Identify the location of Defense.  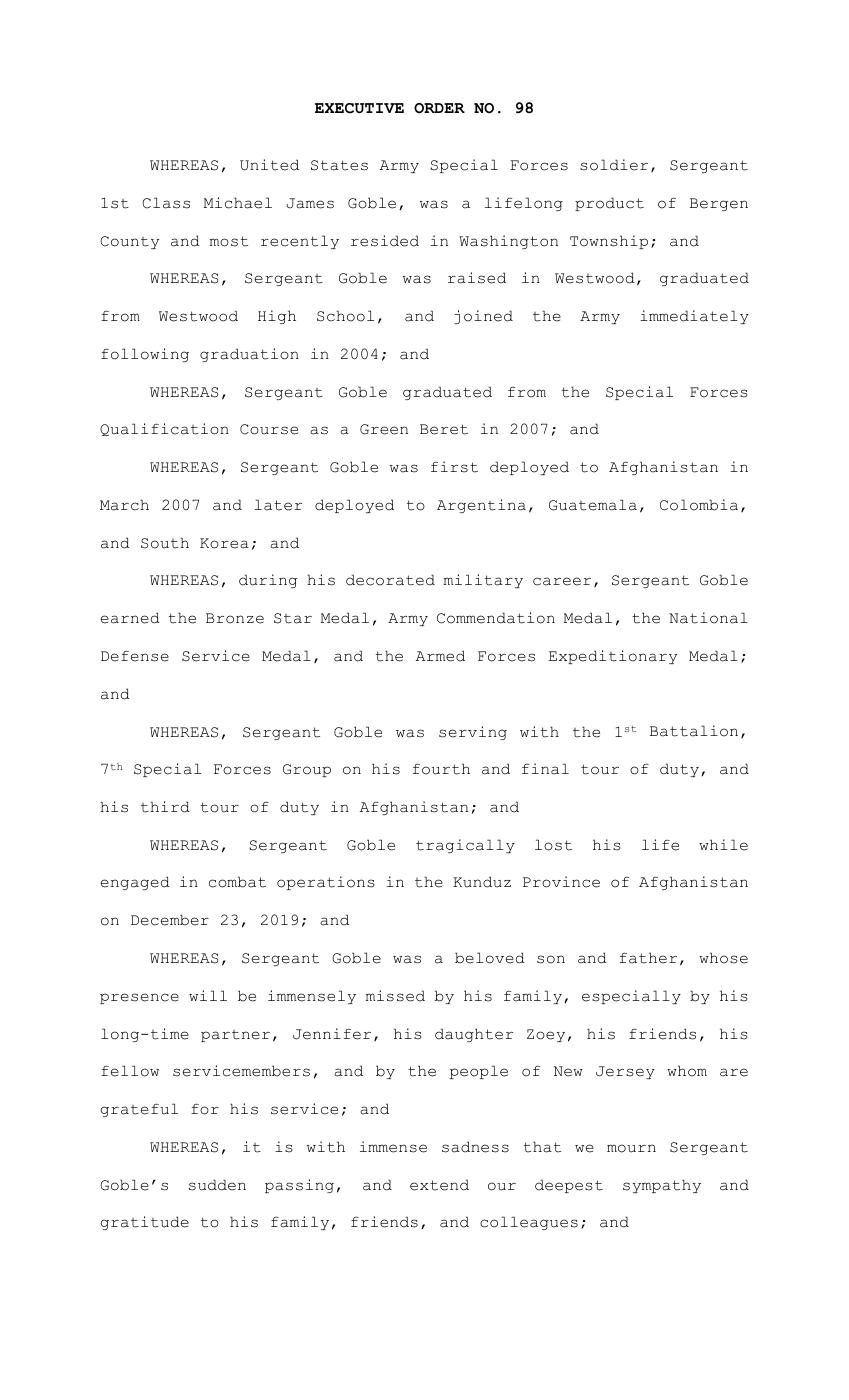
(135, 656).
